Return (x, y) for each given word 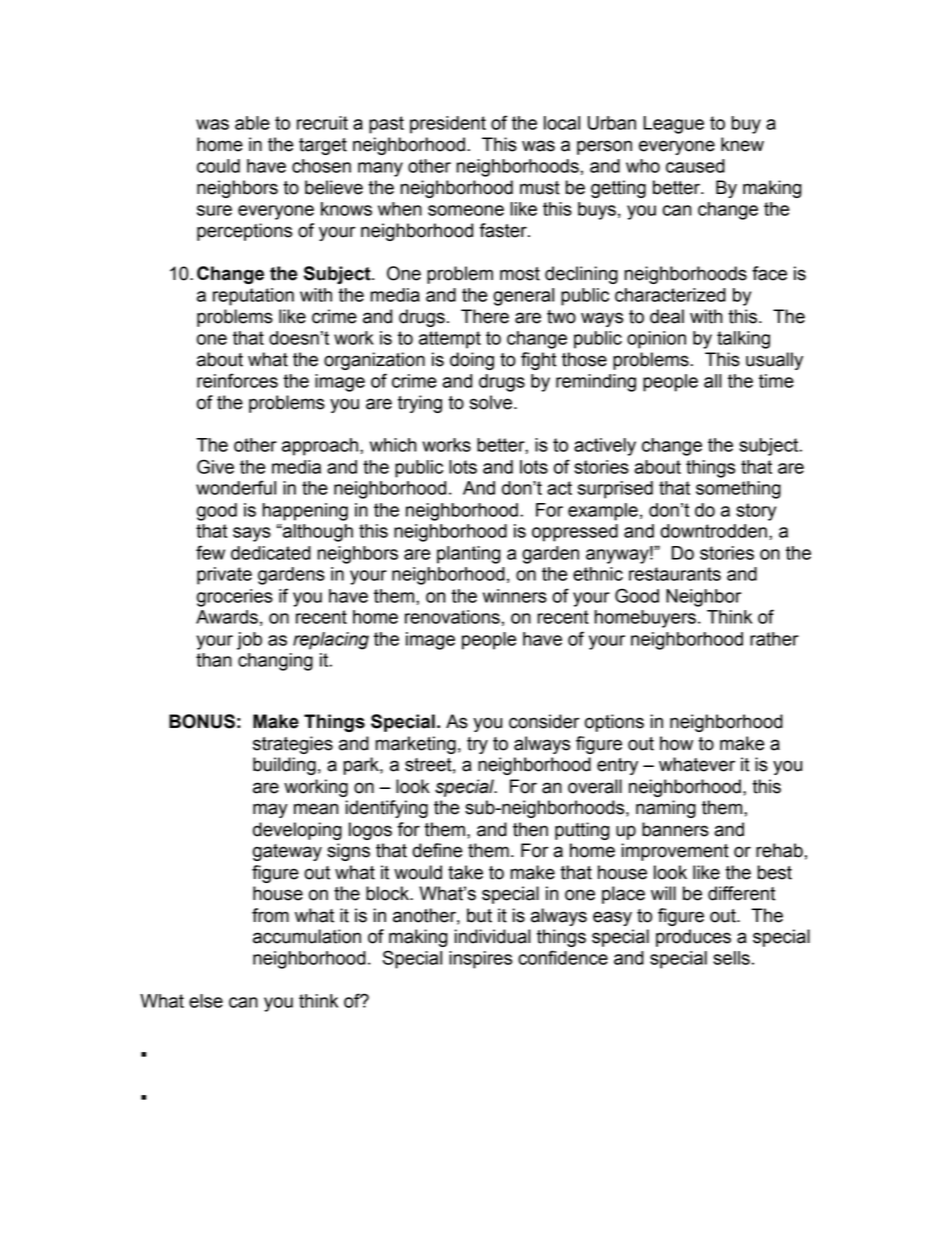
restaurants (675, 574)
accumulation (307, 936)
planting (469, 555)
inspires (480, 960)
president (448, 125)
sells (731, 958)
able (252, 123)
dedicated (271, 553)
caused (695, 166)
